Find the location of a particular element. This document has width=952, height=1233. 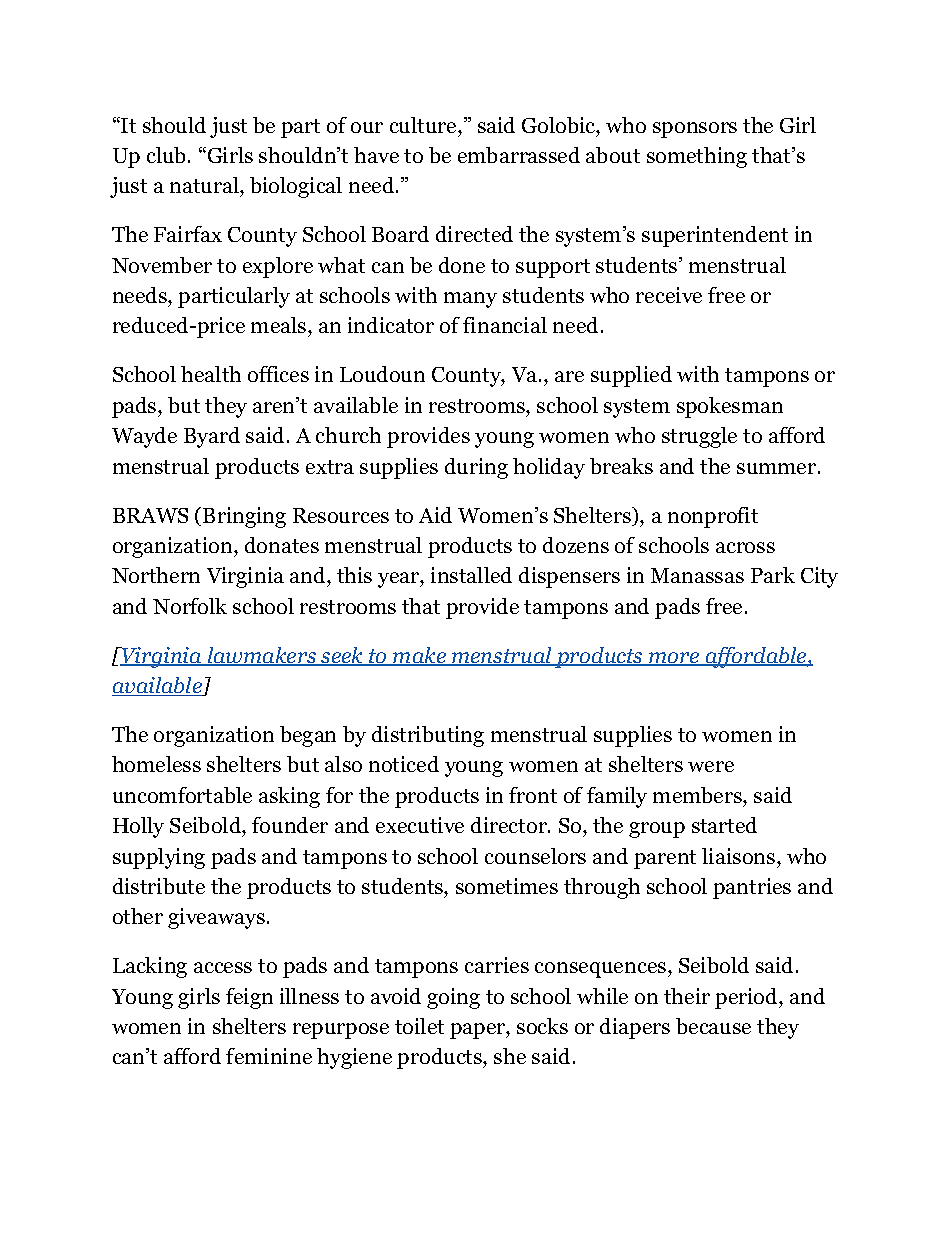

during is located at coordinates (476, 468).
